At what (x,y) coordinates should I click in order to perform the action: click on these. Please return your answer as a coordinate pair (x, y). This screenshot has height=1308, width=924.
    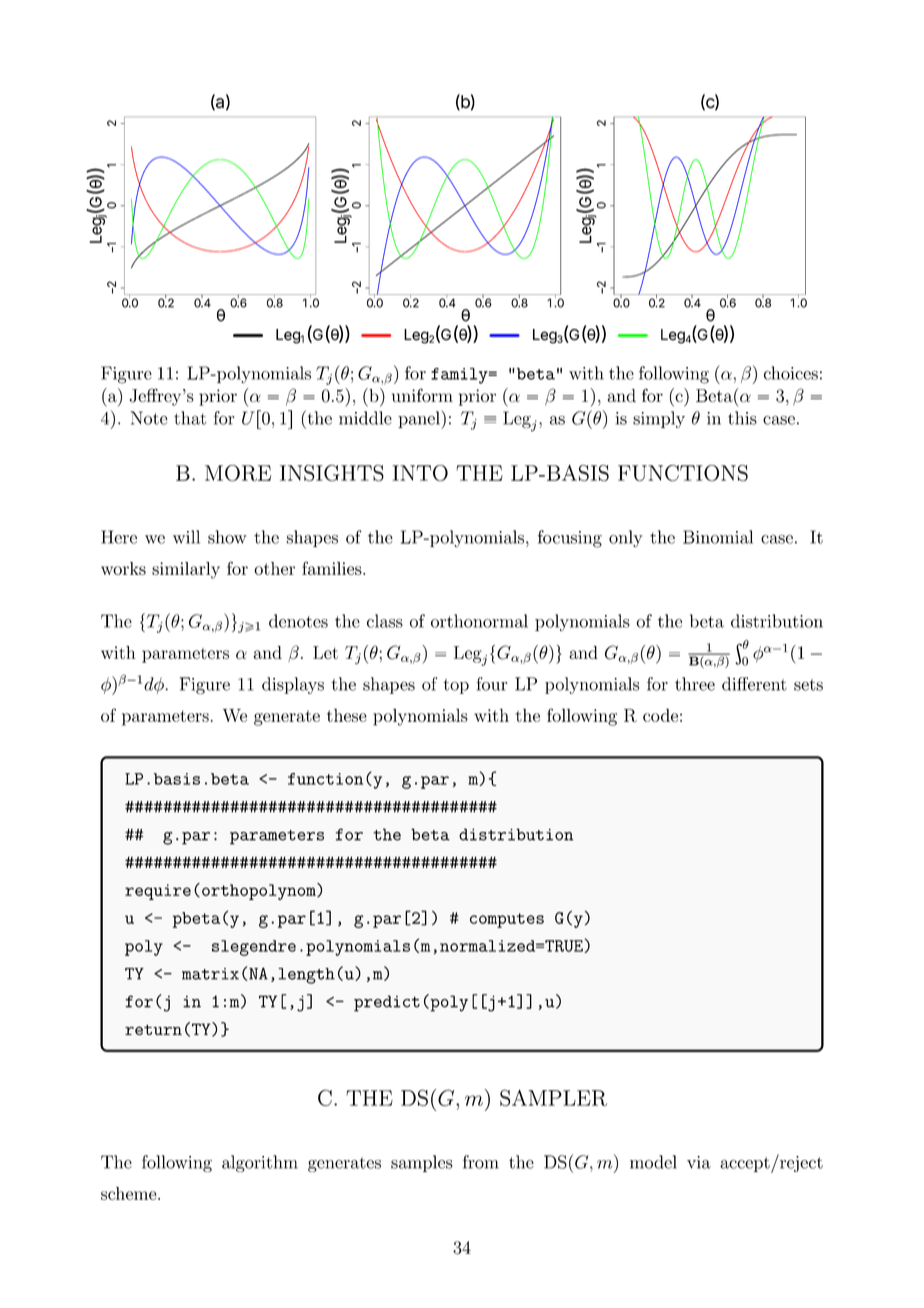
    Looking at the image, I should click on (347, 715).
